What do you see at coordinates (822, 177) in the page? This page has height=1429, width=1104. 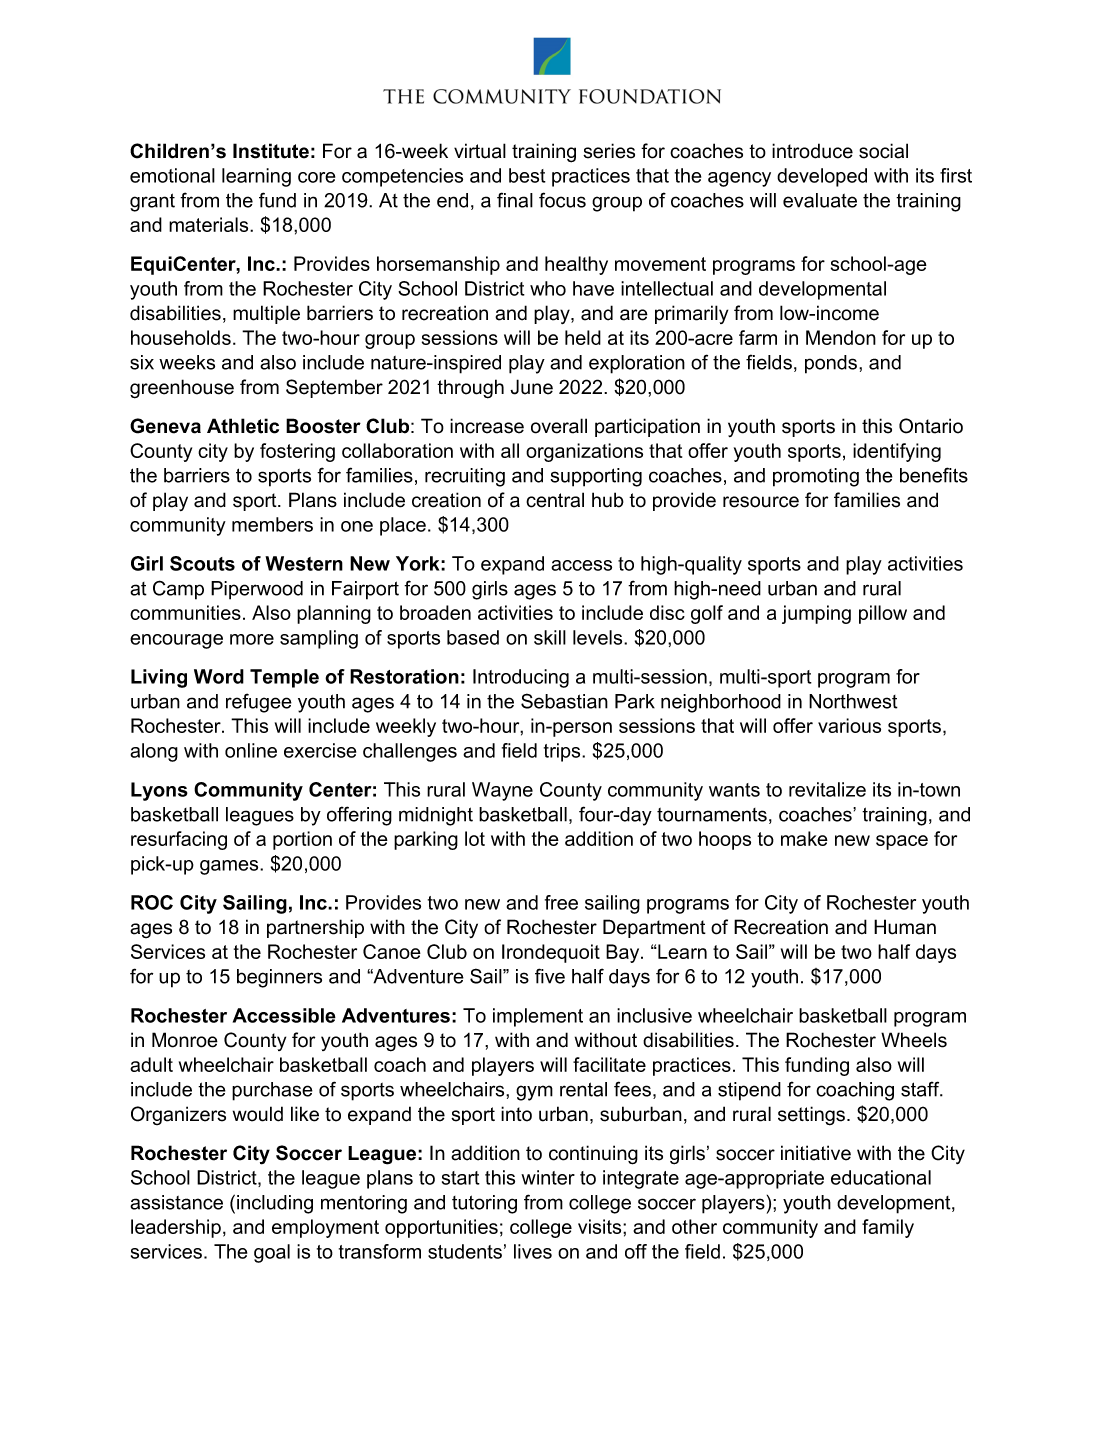 I see `developed` at bounding box center [822, 177].
